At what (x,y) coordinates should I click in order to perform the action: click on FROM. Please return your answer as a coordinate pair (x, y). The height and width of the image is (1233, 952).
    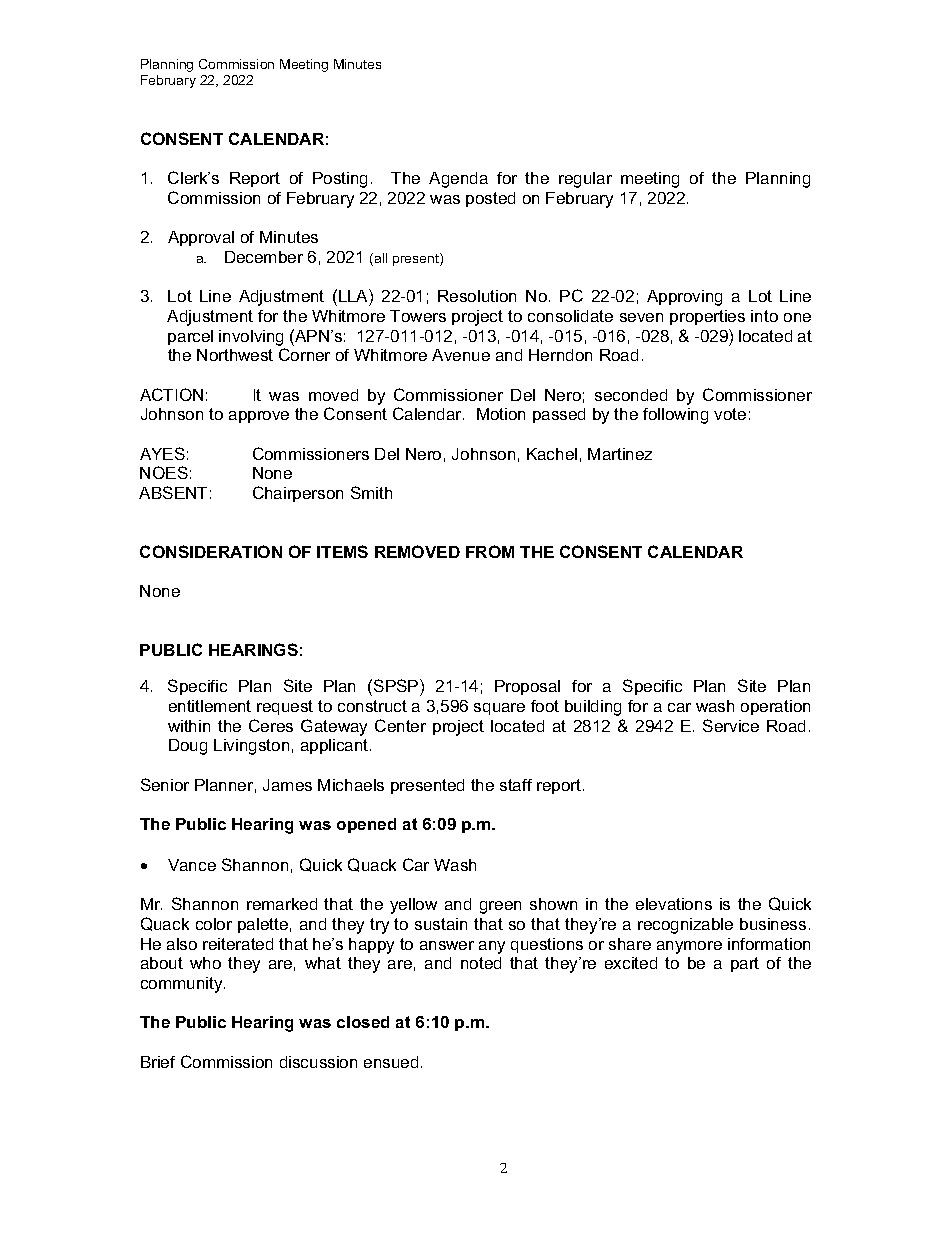
    Looking at the image, I should click on (490, 551).
